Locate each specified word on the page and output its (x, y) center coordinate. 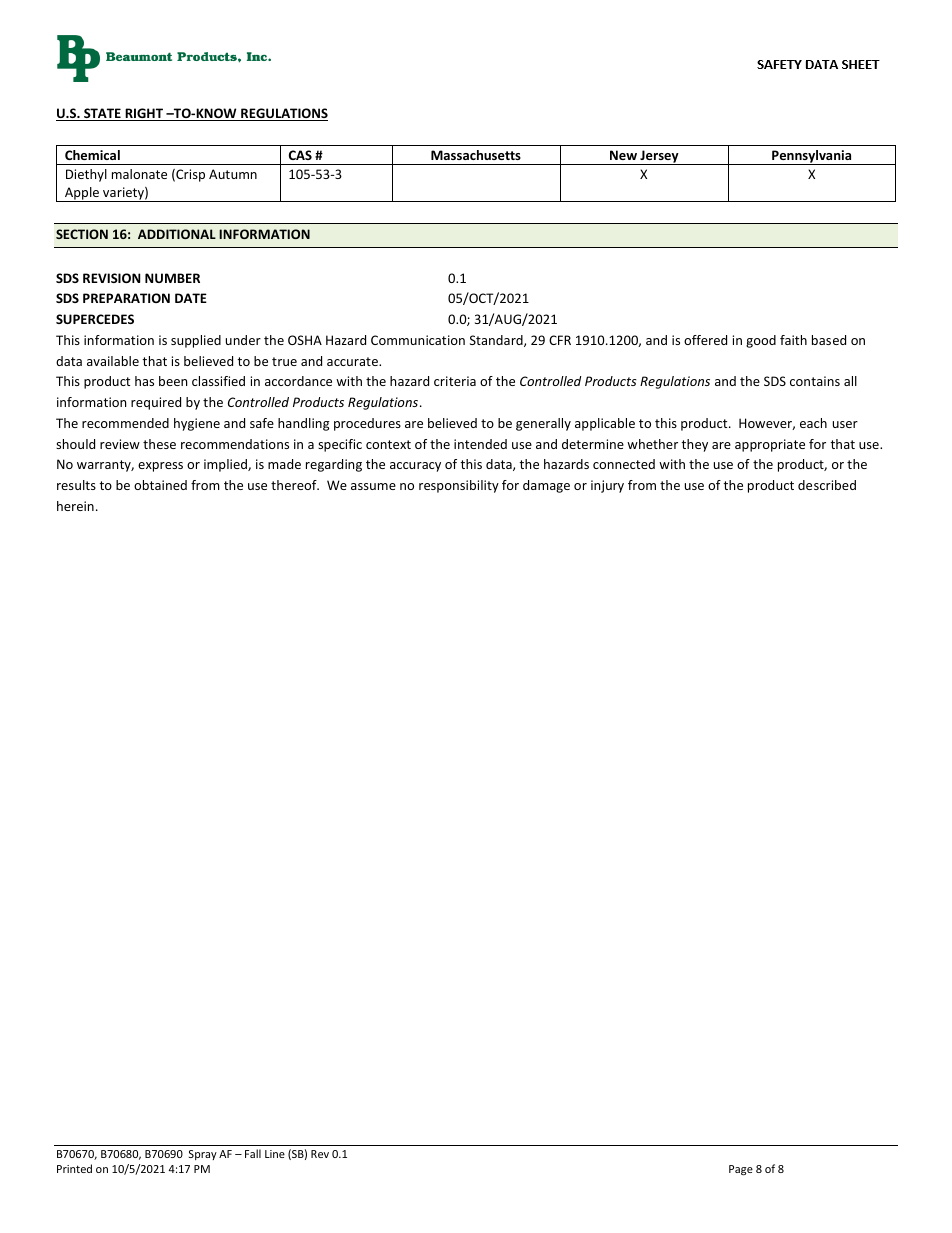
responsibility (459, 486)
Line (275, 1154)
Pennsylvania (812, 157)
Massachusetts (476, 155)
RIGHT (144, 114)
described (827, 485)
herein (75, 506)
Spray (203, 1155)
